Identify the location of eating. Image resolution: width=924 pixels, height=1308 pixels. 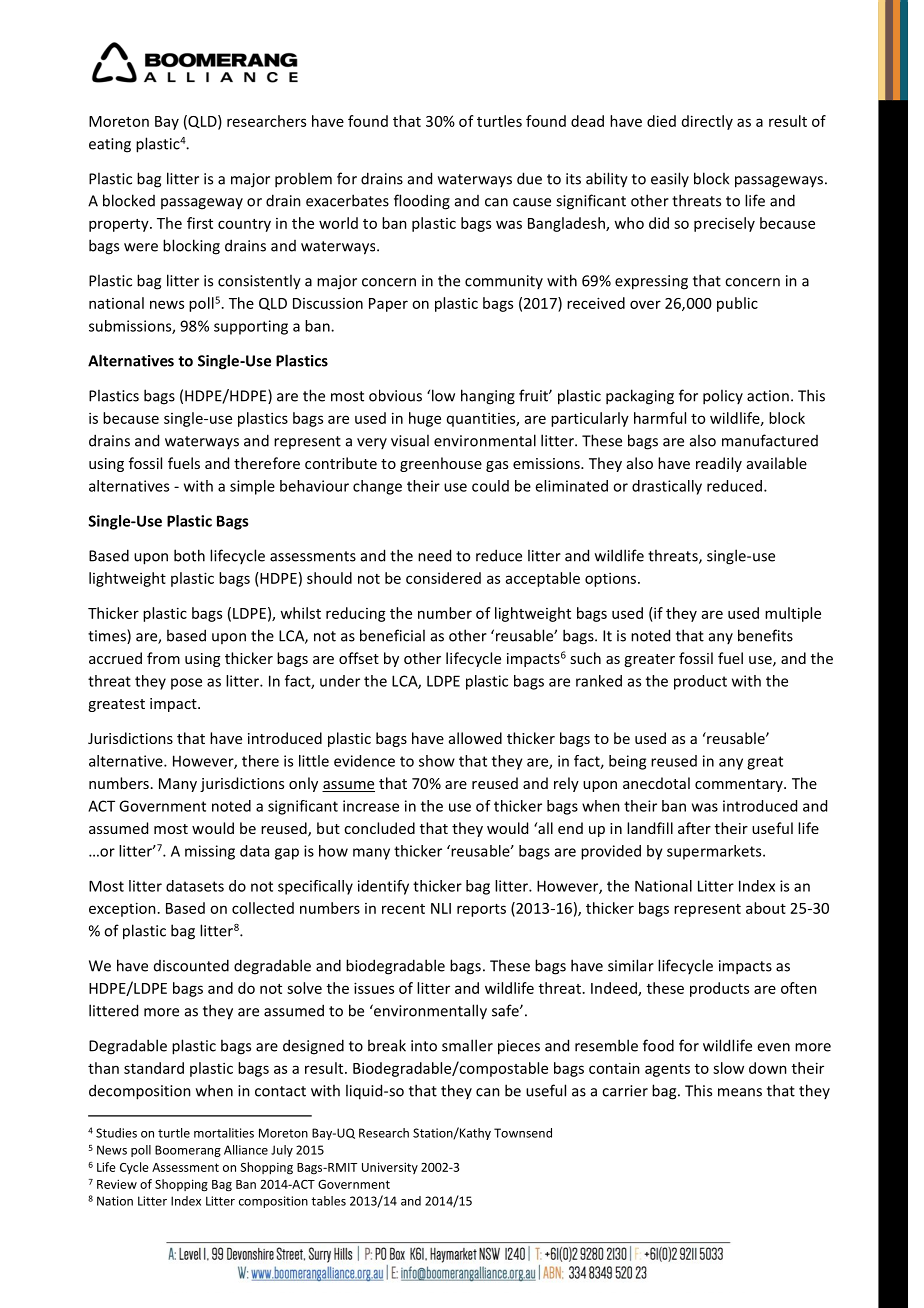
(110, 145).
